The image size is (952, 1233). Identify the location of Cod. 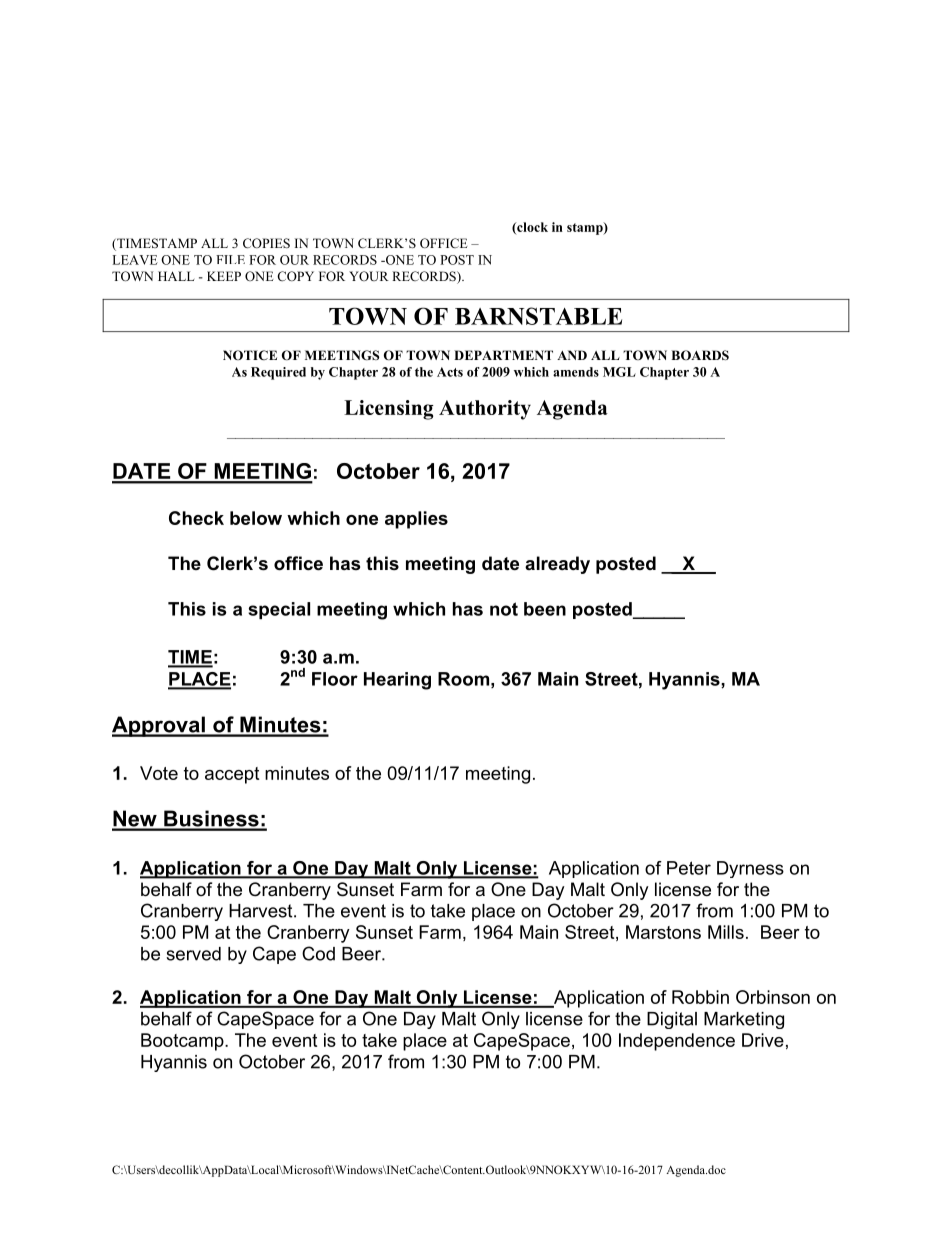
(318, 953).
